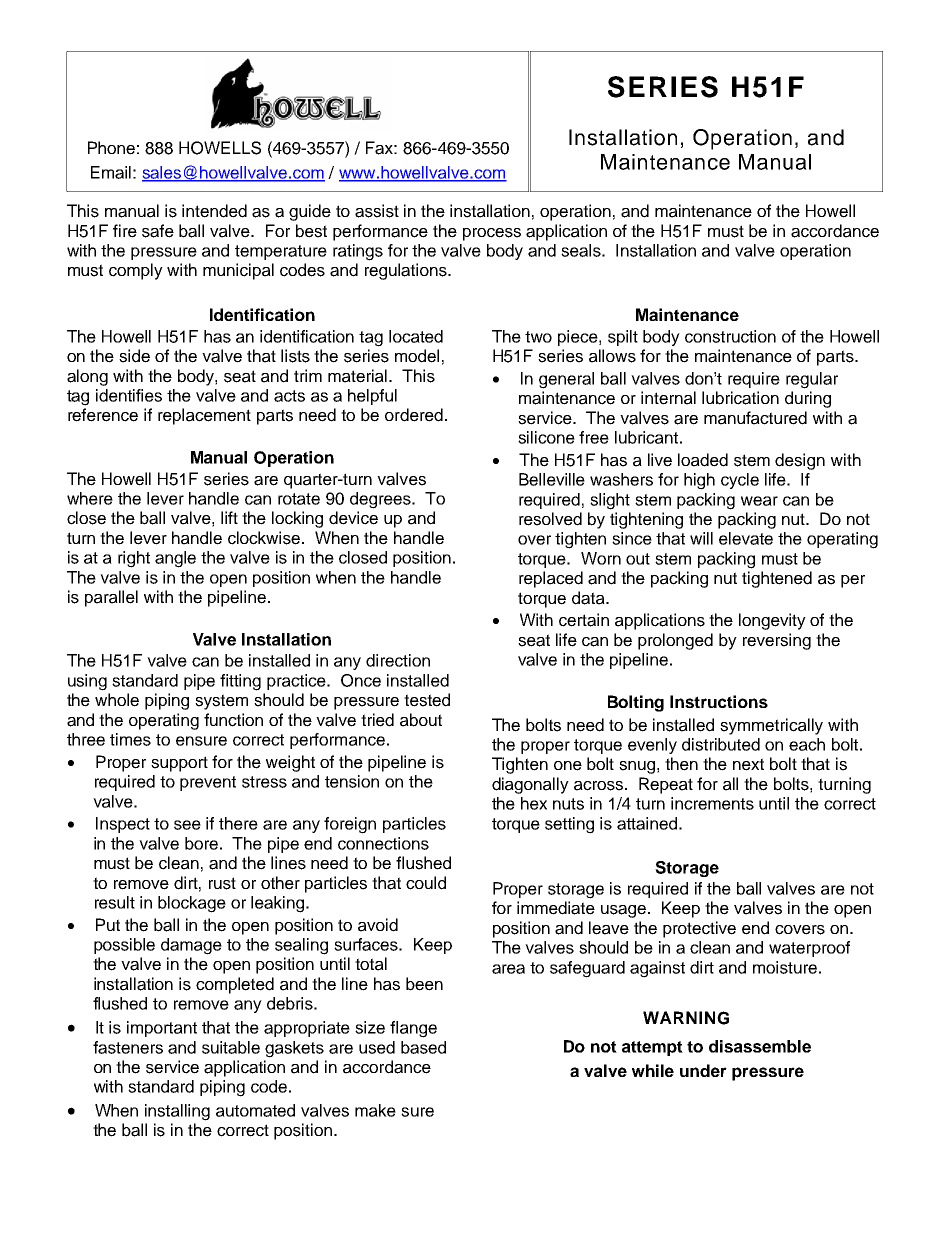  Describe the element at coordinates (730, 336) in the image. I see `construction` at that location.
